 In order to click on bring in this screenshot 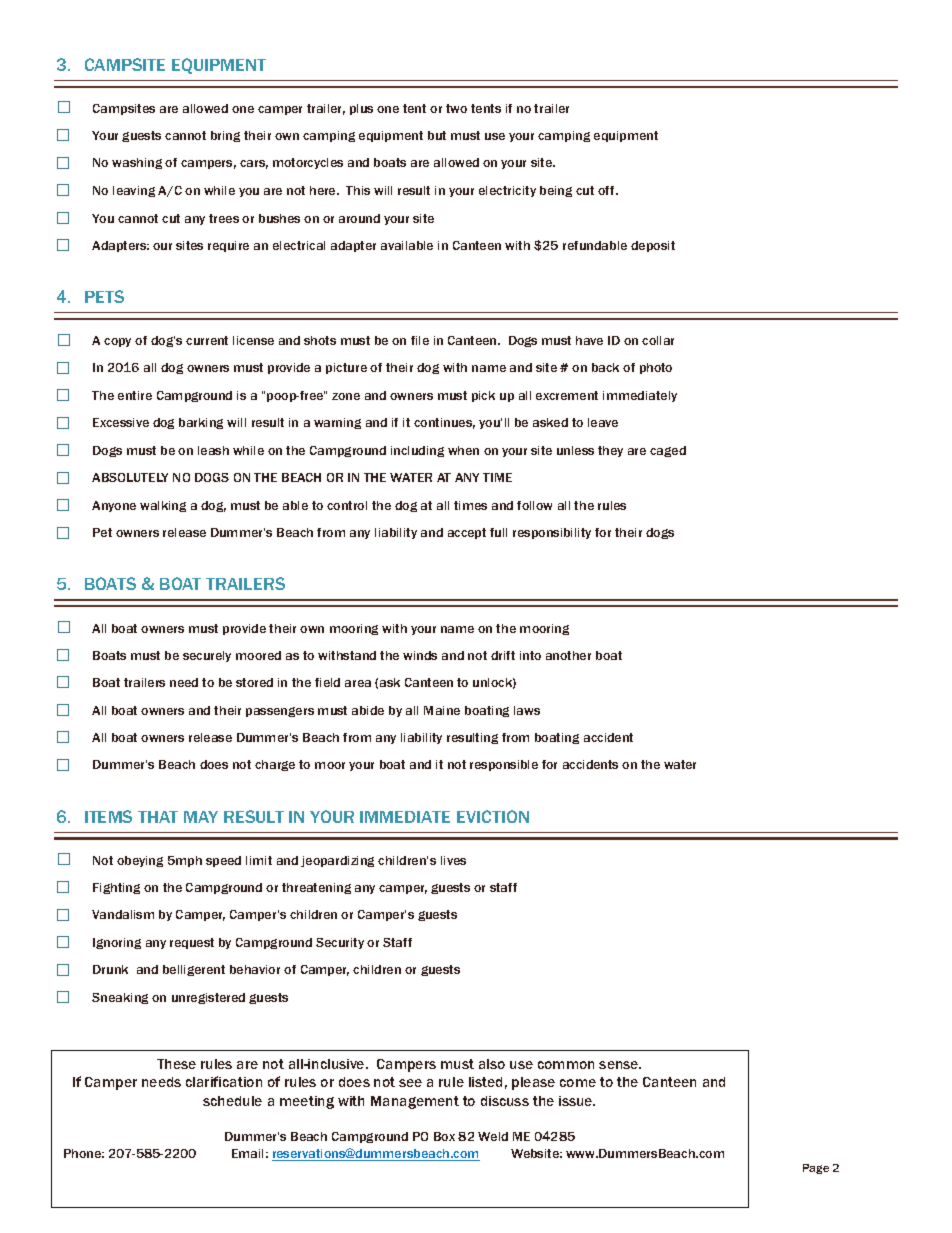, I will do `click(225, 136)`.
